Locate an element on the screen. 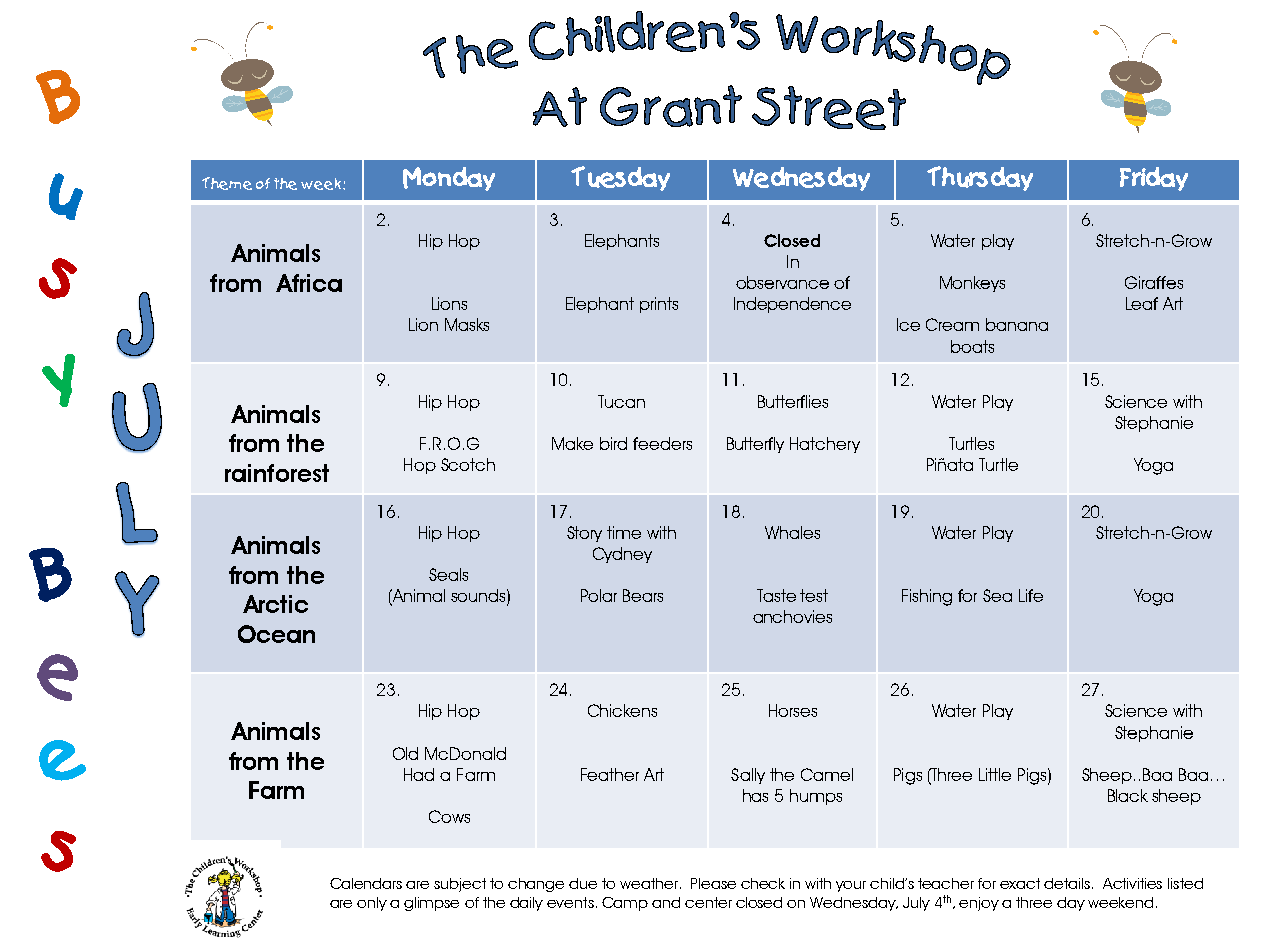 This screenshot has width=1270, height=952. Friday is located at coordinates (1154, 179).
